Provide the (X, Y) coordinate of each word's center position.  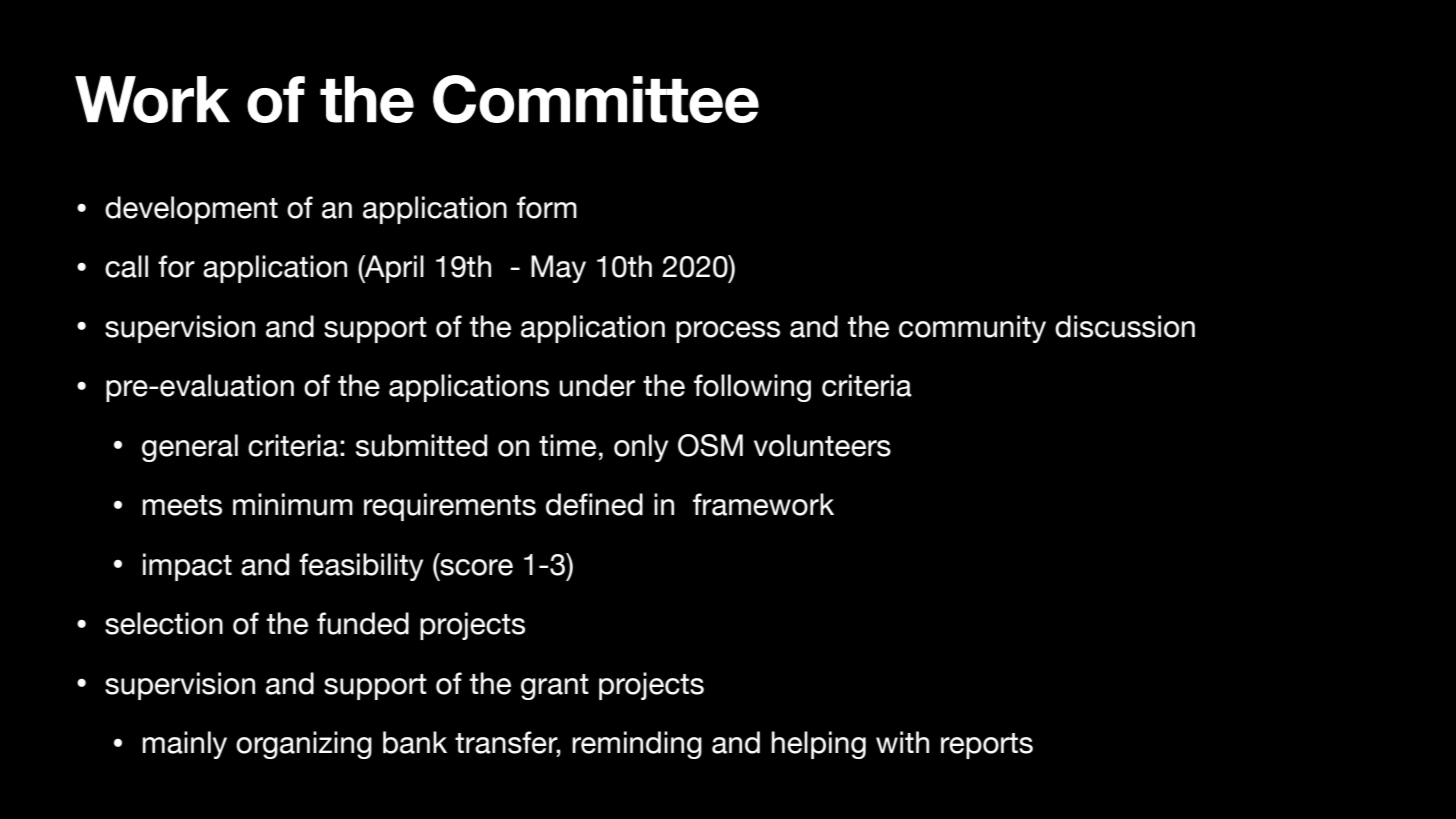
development (191, 210)
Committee (596, 99)
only (641, 448)
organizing (304, 745)
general (190, 448)
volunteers (822, 445)
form (547, 207)
